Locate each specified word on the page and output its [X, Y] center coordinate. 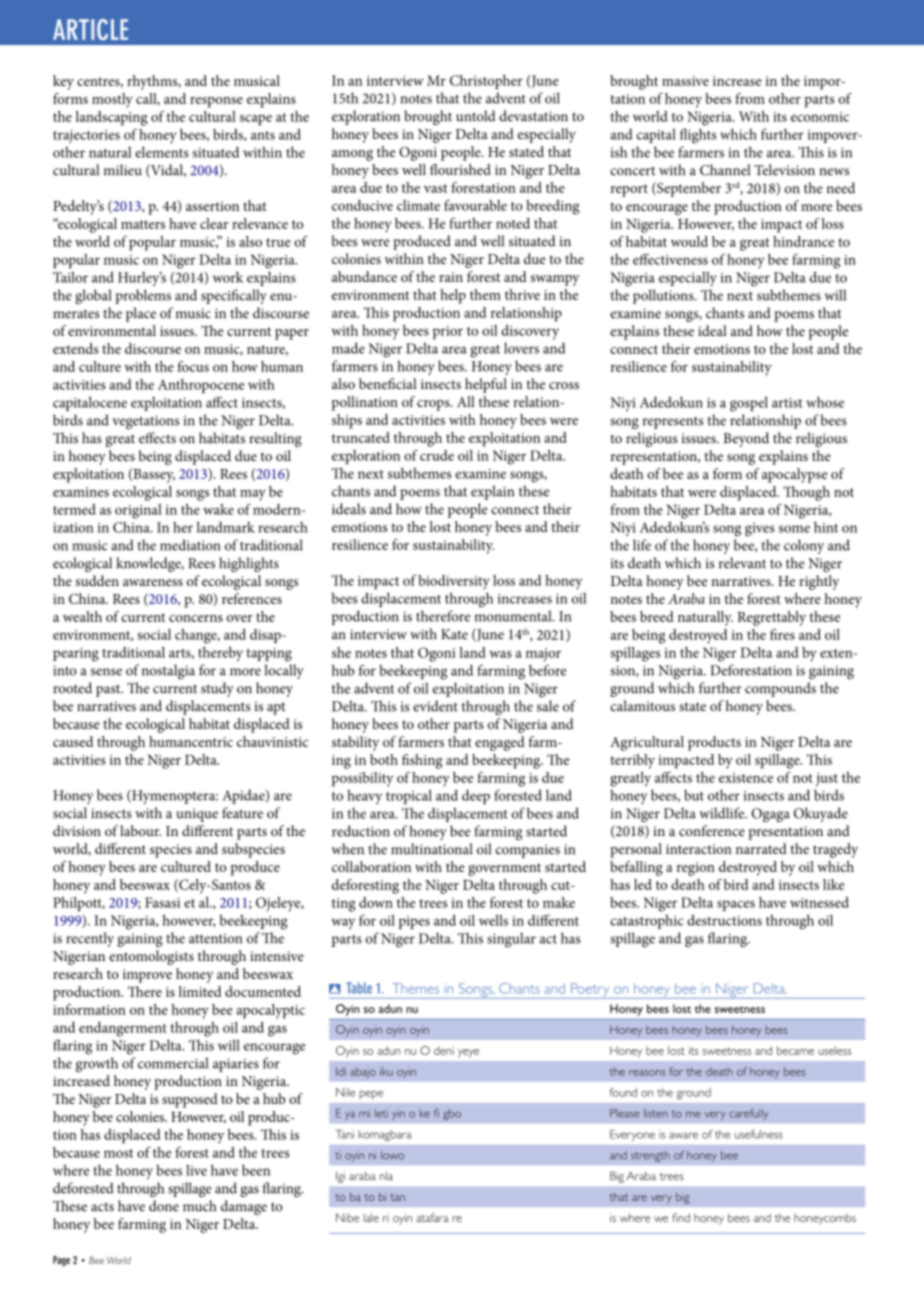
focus [193, 366]
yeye [468, 1053]
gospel [749, 404]
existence [746, 778]
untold [476, 116]
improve [147, 976]
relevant [742, 563]
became [795, 1050]
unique [197, 815]
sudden [97, 580]
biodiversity [454, 582]
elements [162, 152]
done [164, 1206]
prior [448, 332]
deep [476, 797]
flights [698, 136]
